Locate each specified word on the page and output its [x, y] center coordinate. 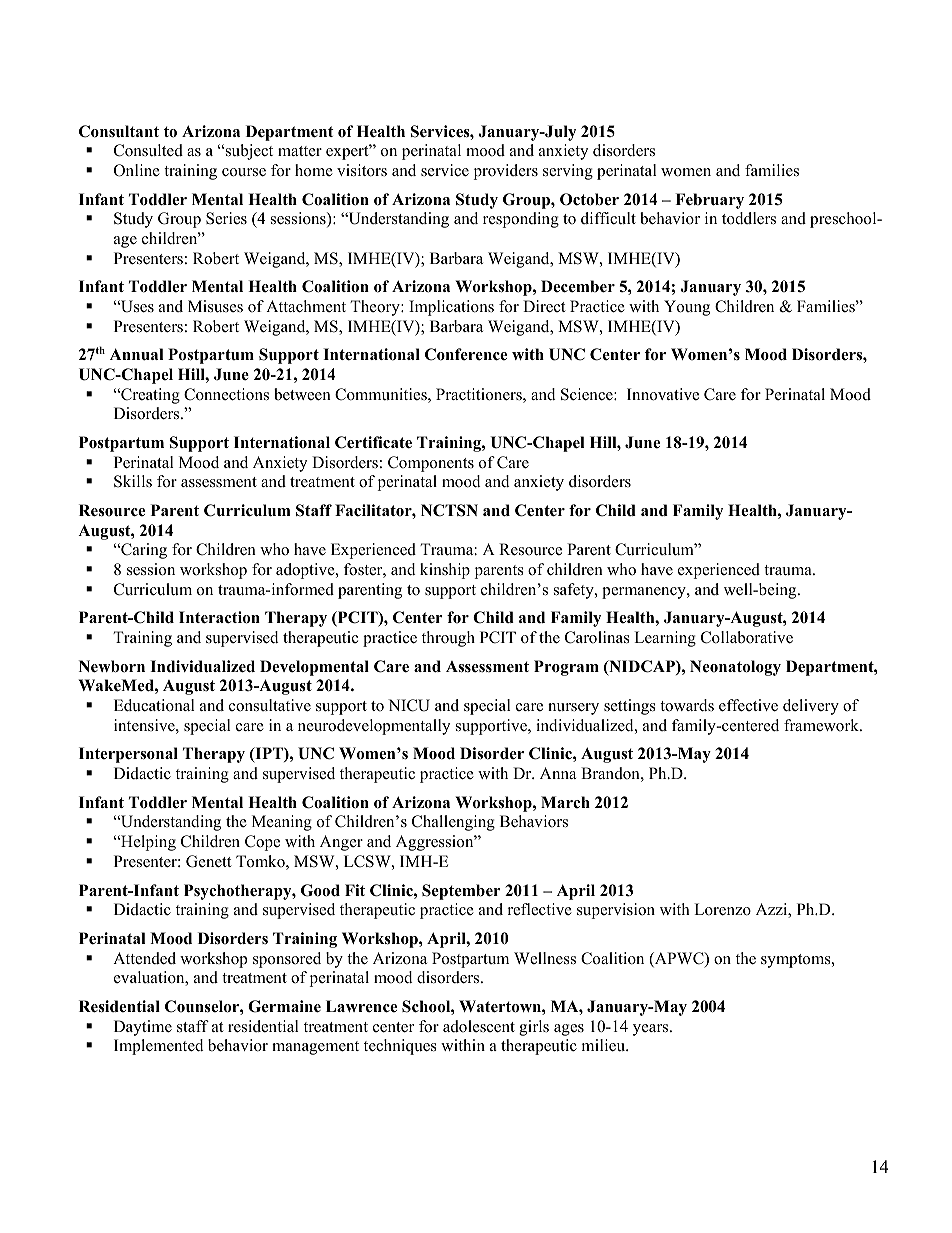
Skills [133, 481]
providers [506, 172]
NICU [409, 705]
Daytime [143, 1028]
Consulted [148, 150]
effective [748, 705]
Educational [154, 705]
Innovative [663, 394]
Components [431, 464]
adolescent [479, 1026]
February [709, 201]
